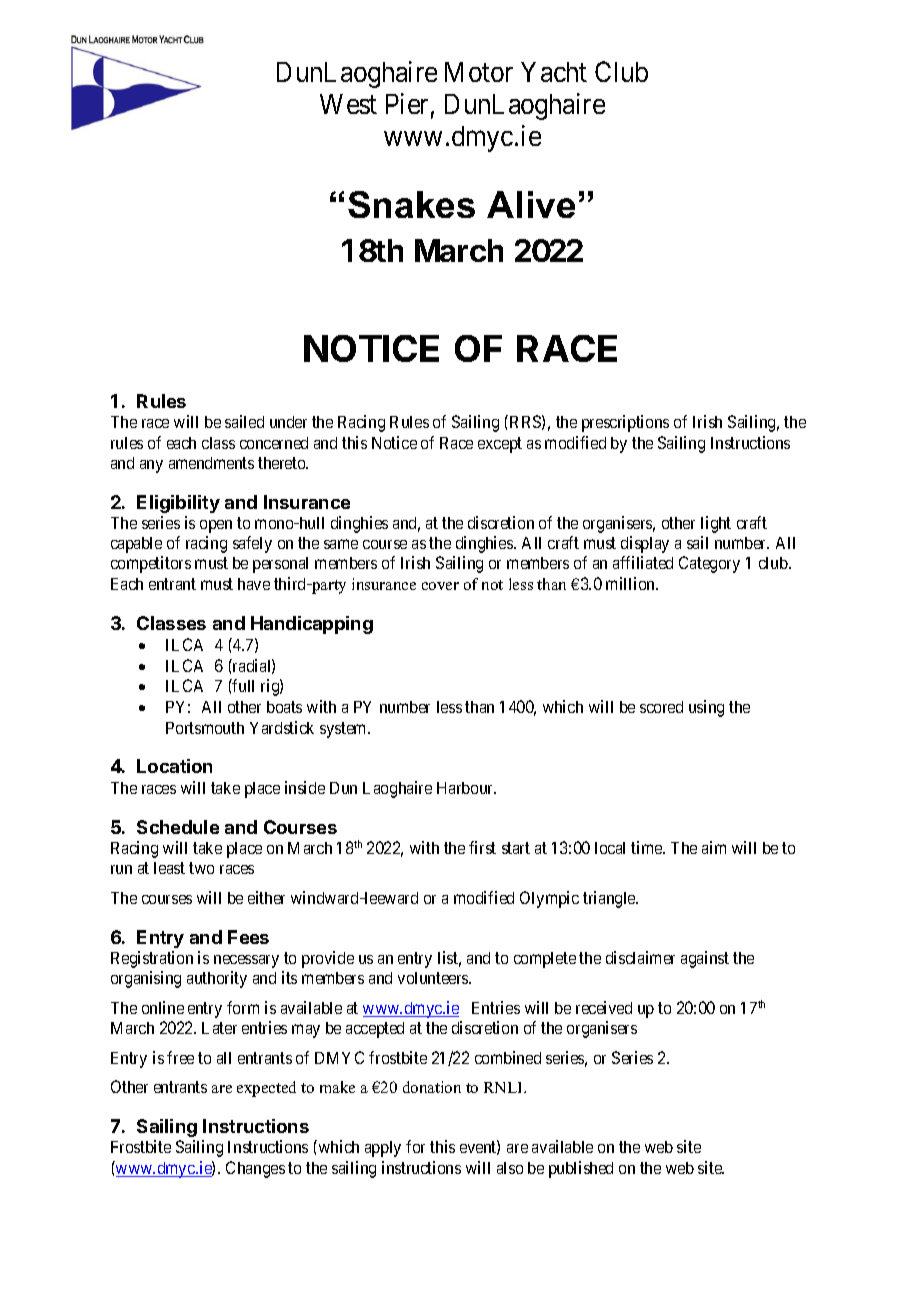 The height and width of the image is (1308, 924). What do you see at coordinates (440, 586) in the image?
I see `cover` at bounding box center [440, 586].
